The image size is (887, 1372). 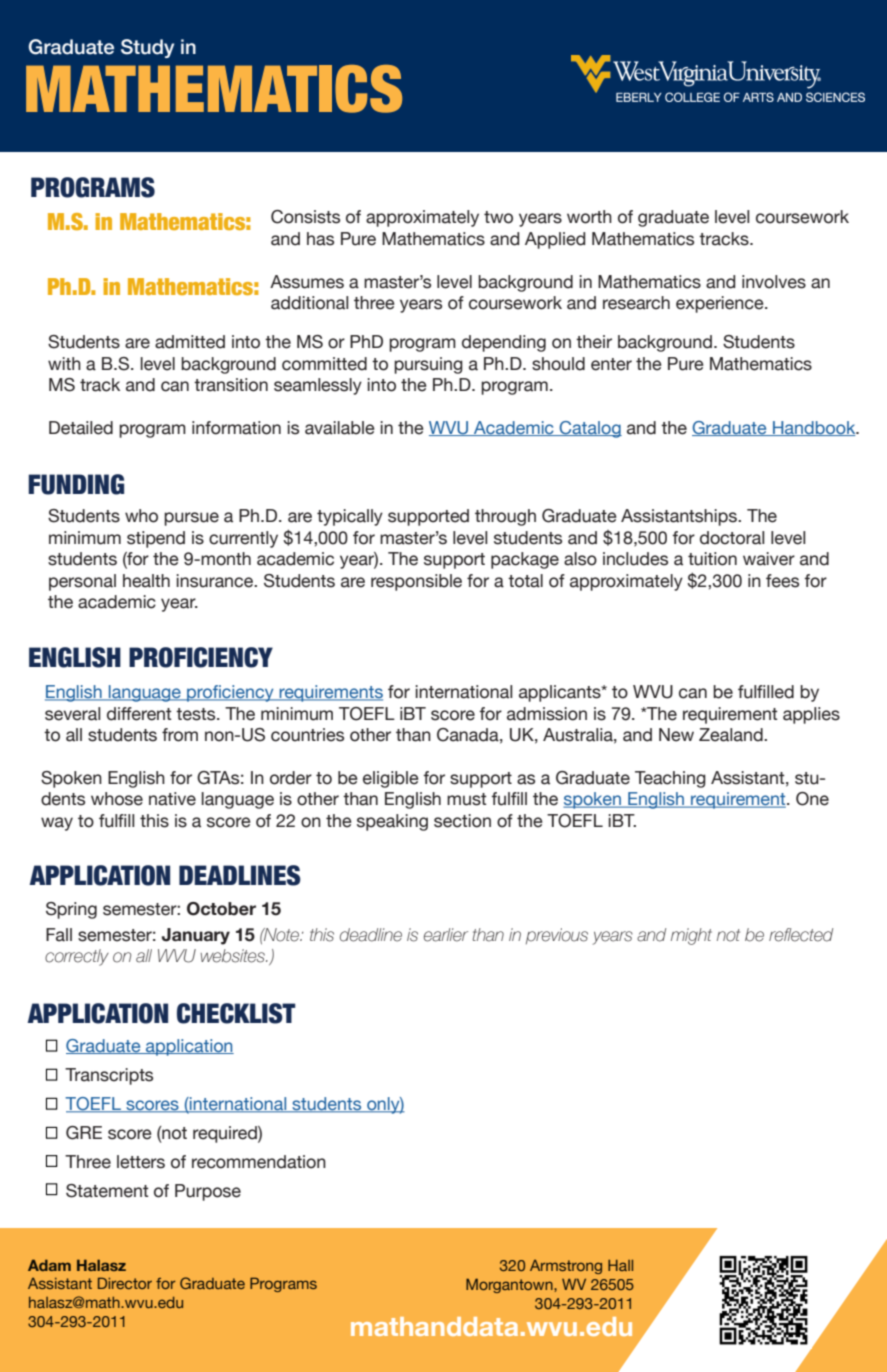 What do you see at coordinates (147, 48) in the page?
I see `Study` at bounding box center [147, 48].
